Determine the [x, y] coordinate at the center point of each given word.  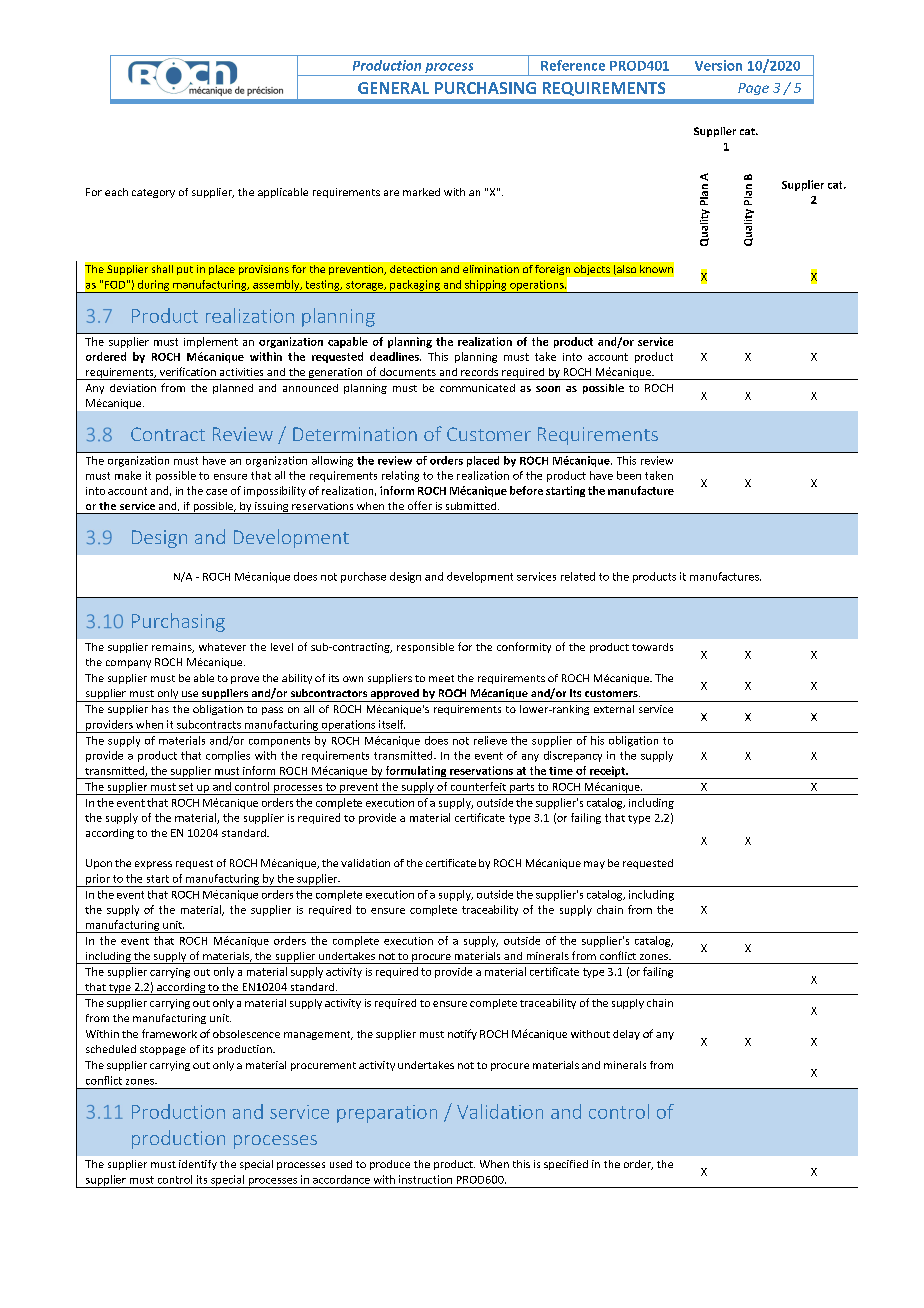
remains [173, 648]
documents [408, 372]
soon [548, 389]
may [594, 865]
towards [652, 647]
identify [198, 1165]
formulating [416, 772]
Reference [573, 65]
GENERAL [393, 88]
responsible [425, 648]
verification [188, 371]
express [153, 865]
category [153, 193]
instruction [425, 1179]
